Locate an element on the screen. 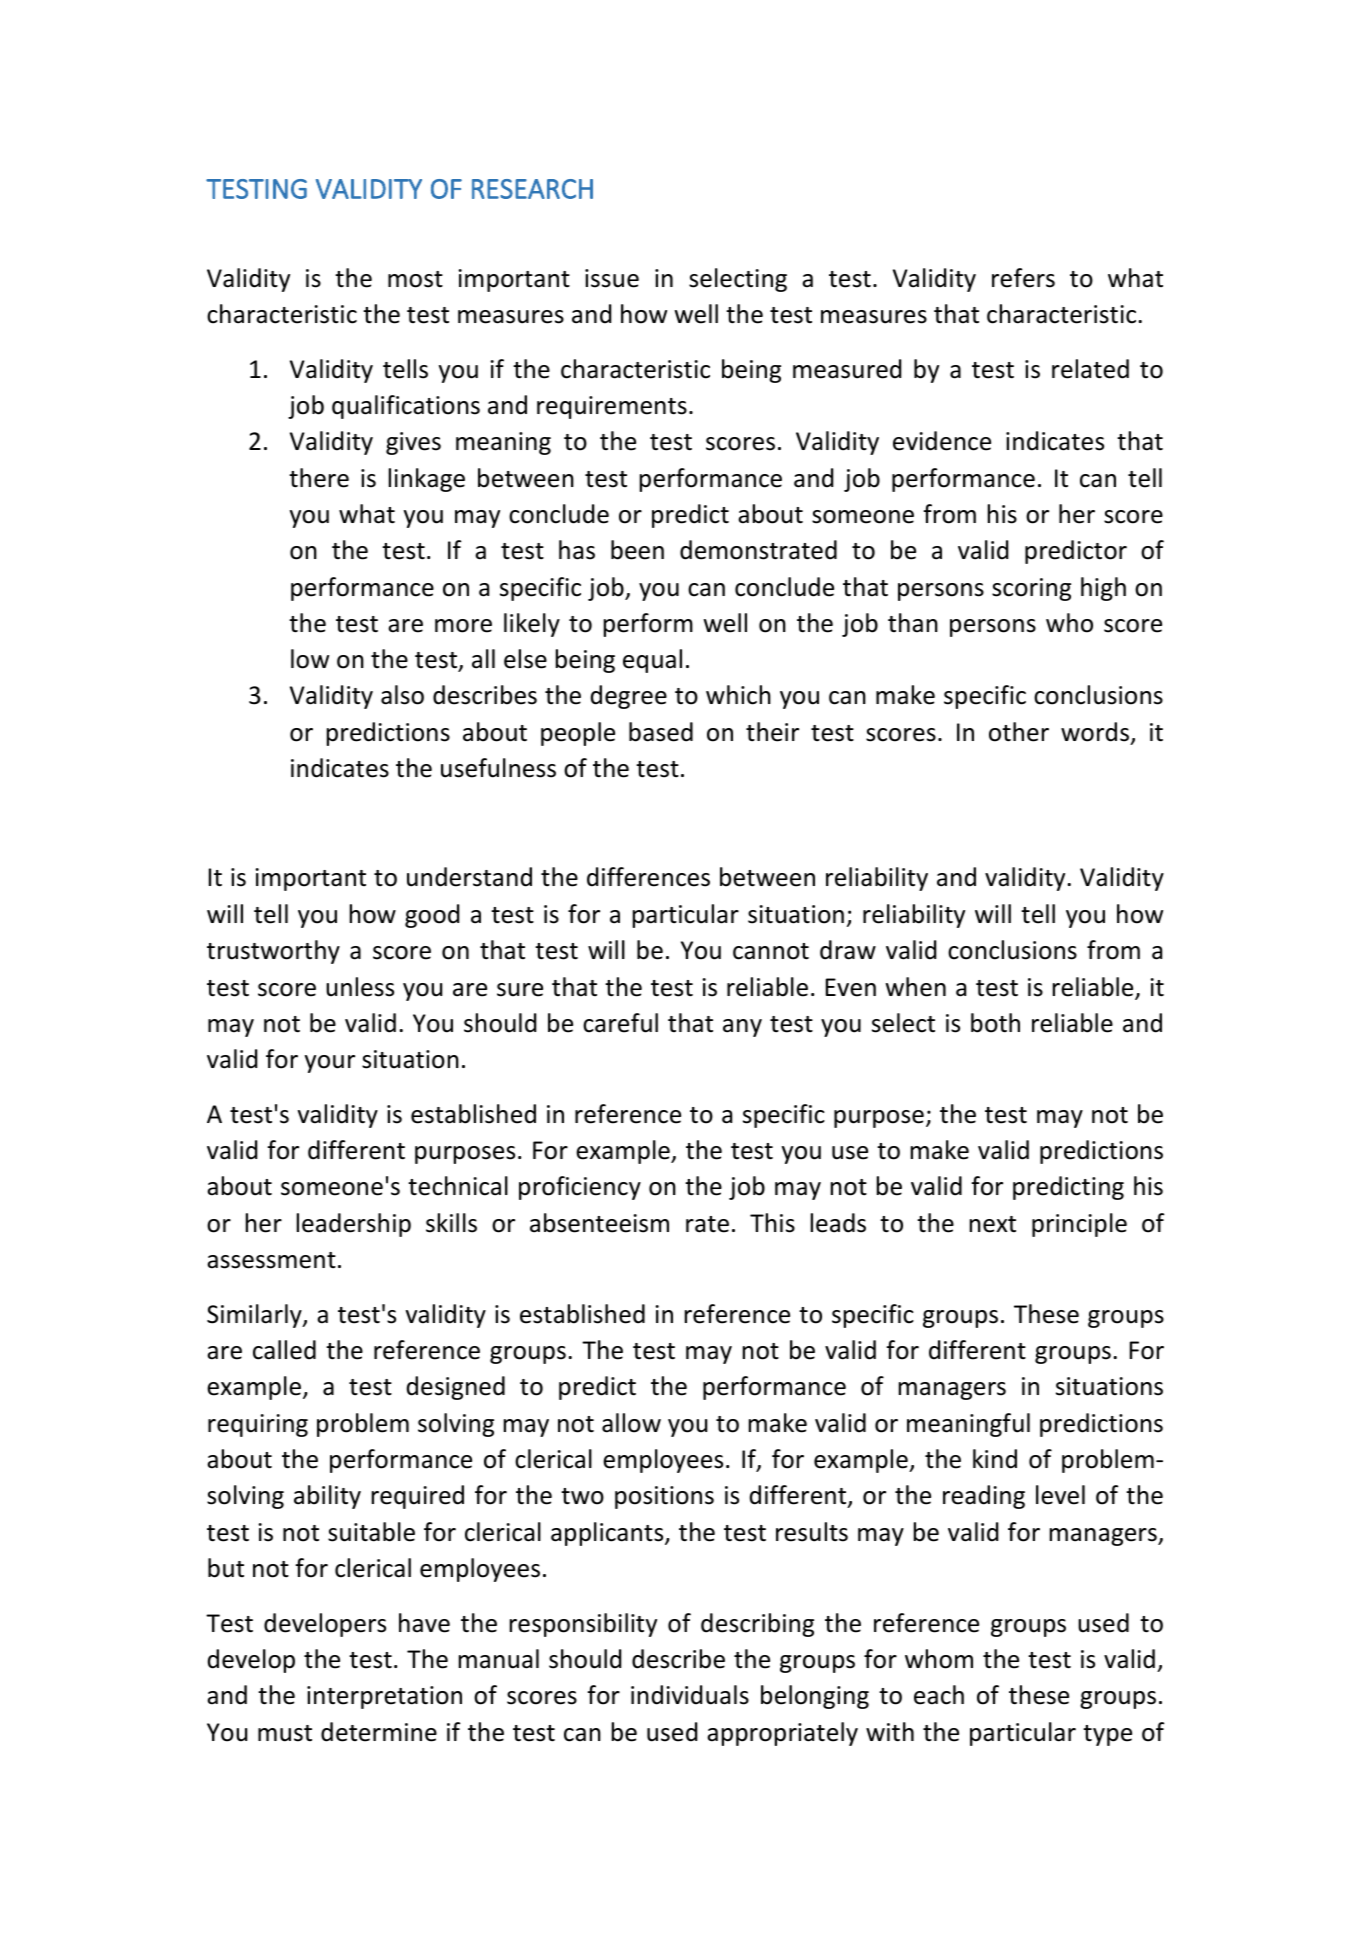  other is located at coordinates (1019, 732).
